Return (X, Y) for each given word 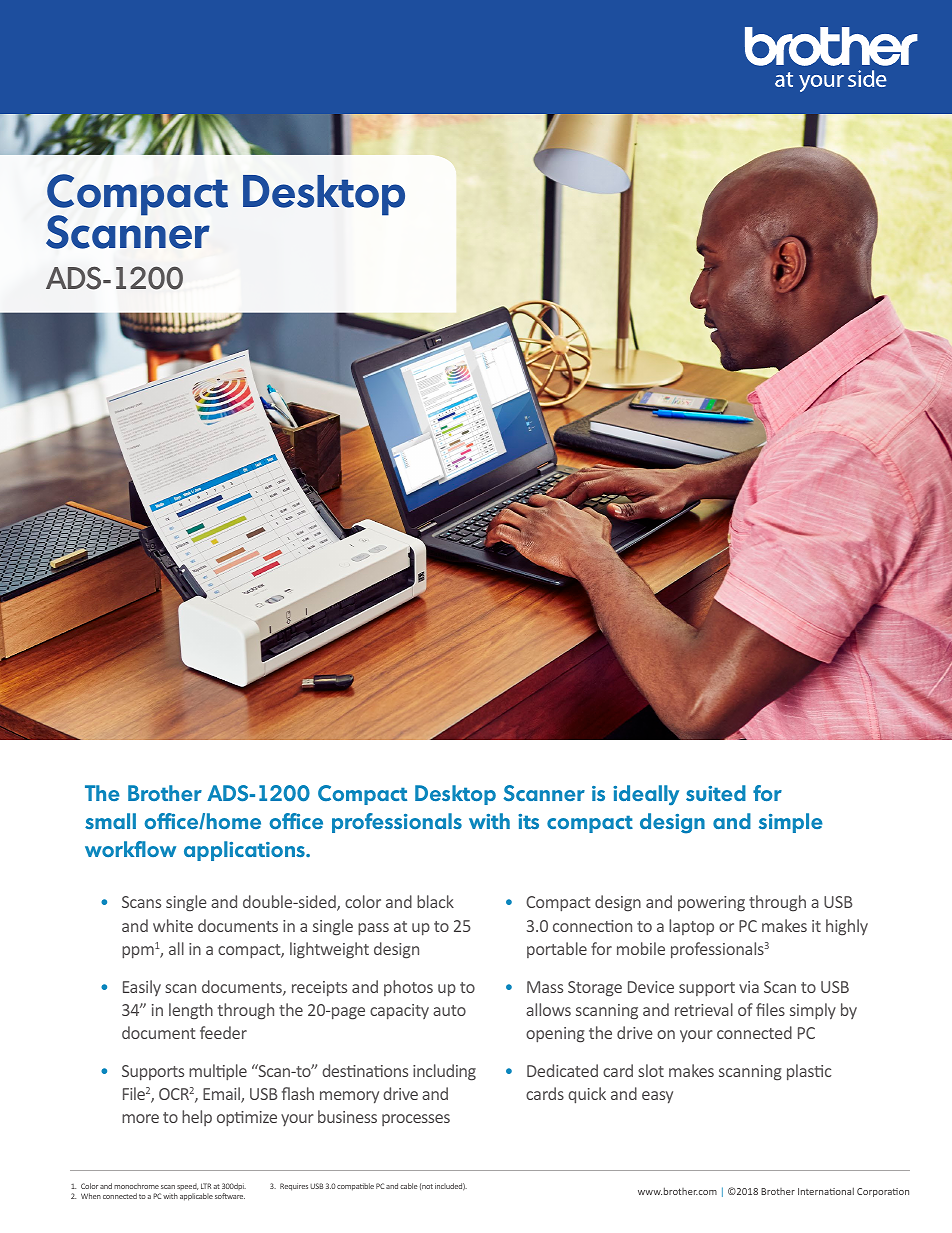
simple (791, 823)
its (528, 821)
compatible (355, 1187)
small (110, 821)
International (826, 1191)
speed (187, 1188)
